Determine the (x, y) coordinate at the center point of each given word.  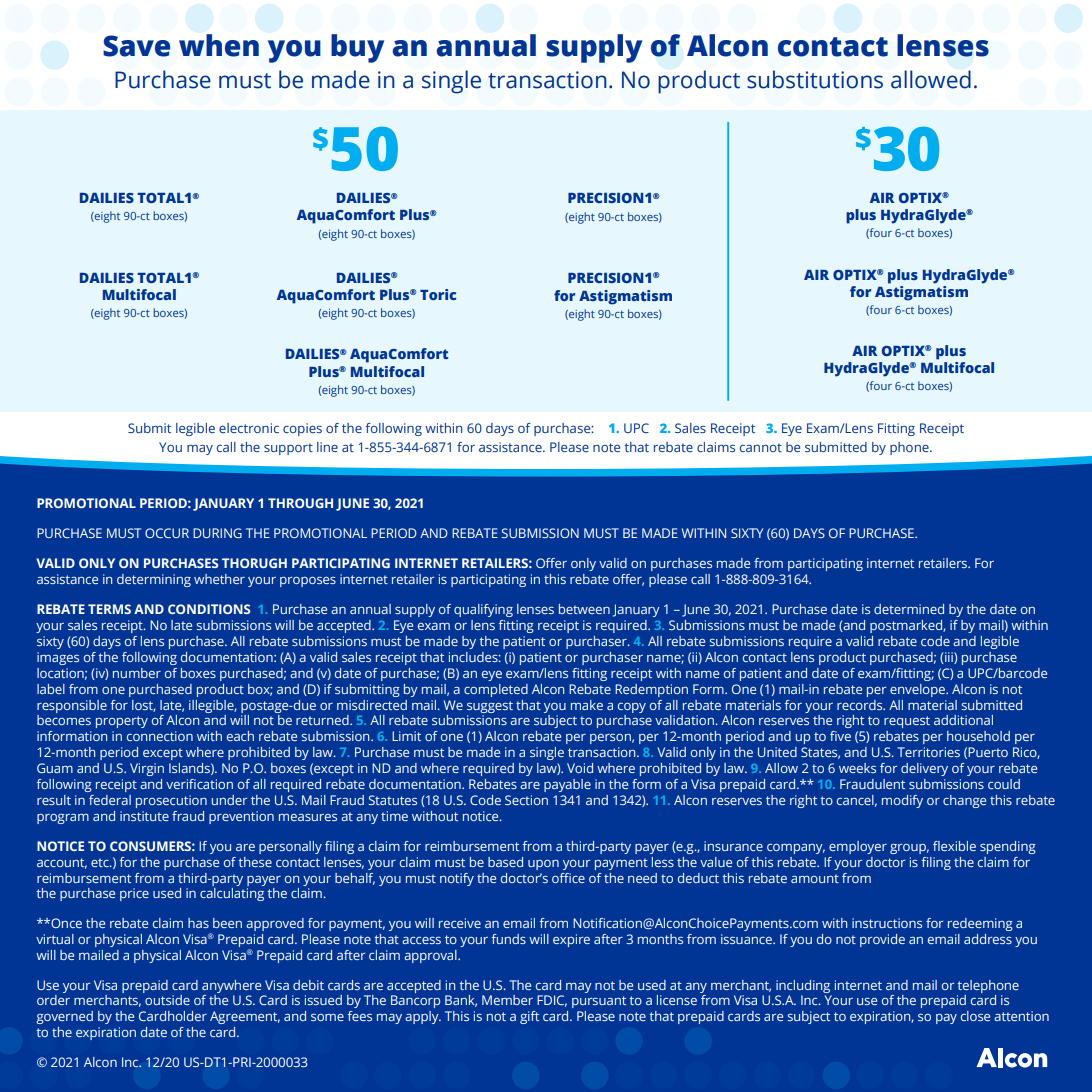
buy (357, 48)
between (584, 609)
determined (909, 609)
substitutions (815, 79)
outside (167, 1000)
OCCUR (167, 533)
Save (136, 46)
